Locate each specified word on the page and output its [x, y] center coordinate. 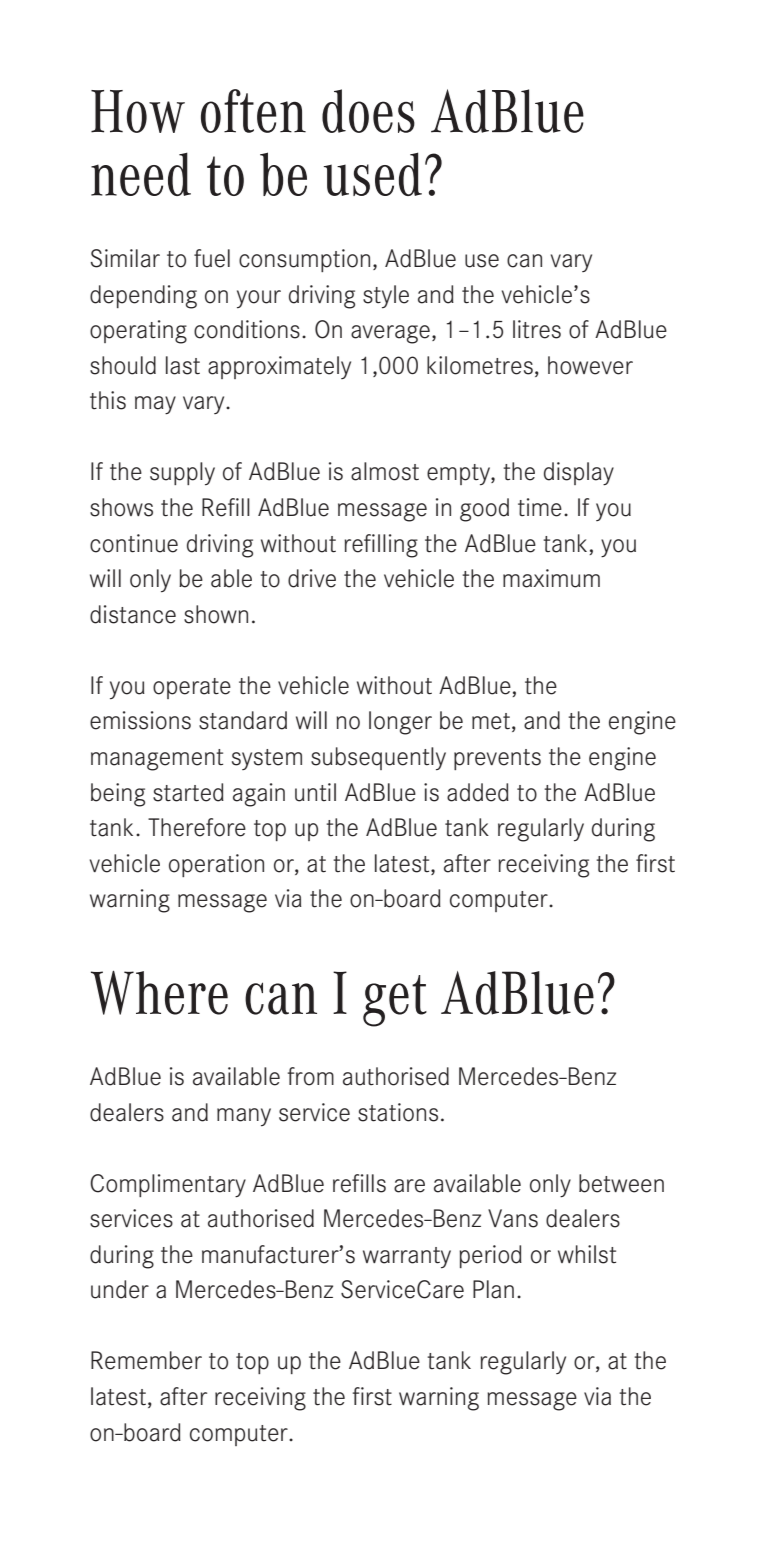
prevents [497, 759]
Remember [146, 1360]
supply [182, 473]
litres [537, 329]
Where [159, 992]
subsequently [378, 758]
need [141, 174]
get [395, 1001]
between [621, 1183]
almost [385, 471]
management [157, 760]
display [579, 473]
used [373, 174]
